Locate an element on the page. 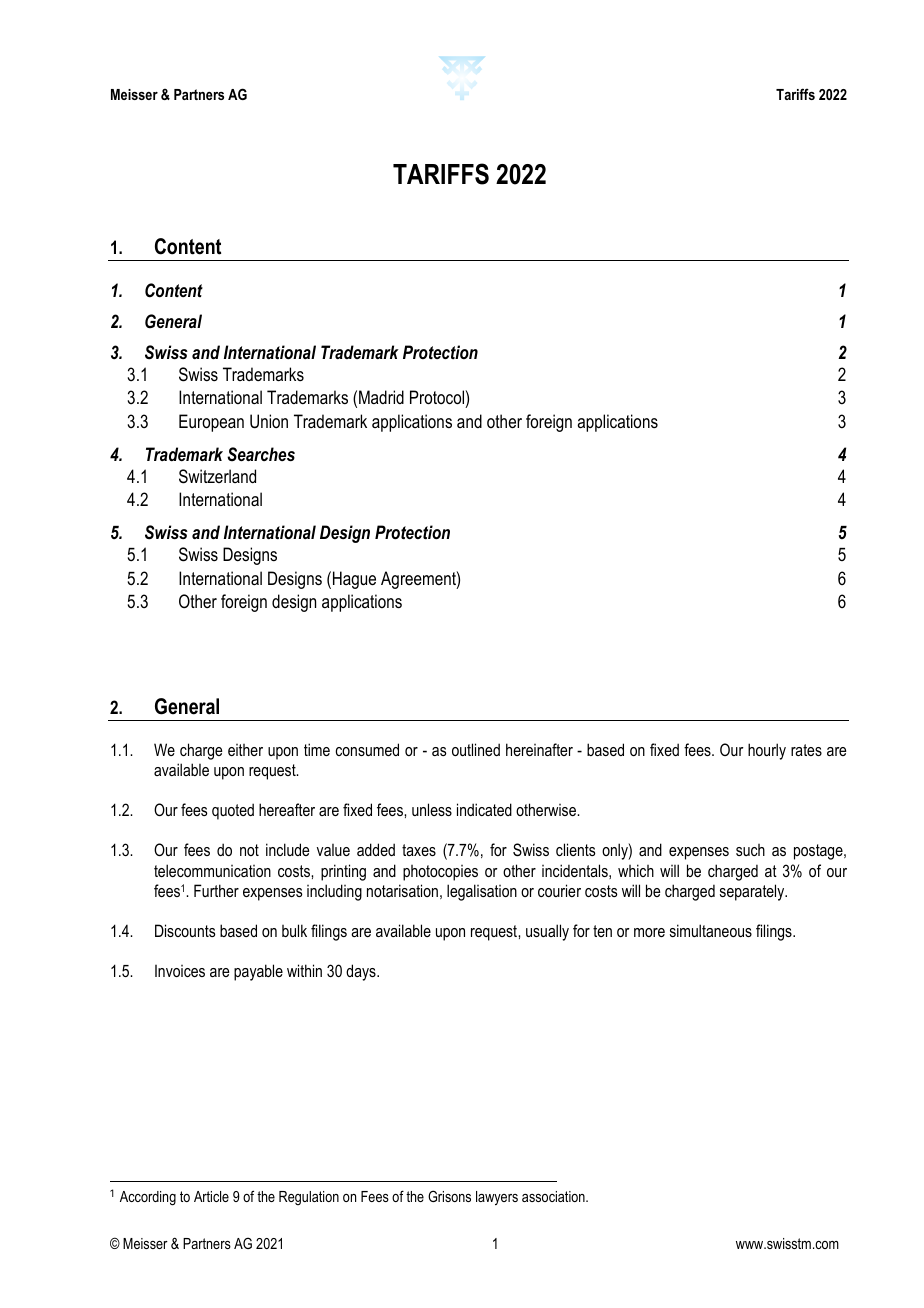  European is located at coordinates (211, 423).
